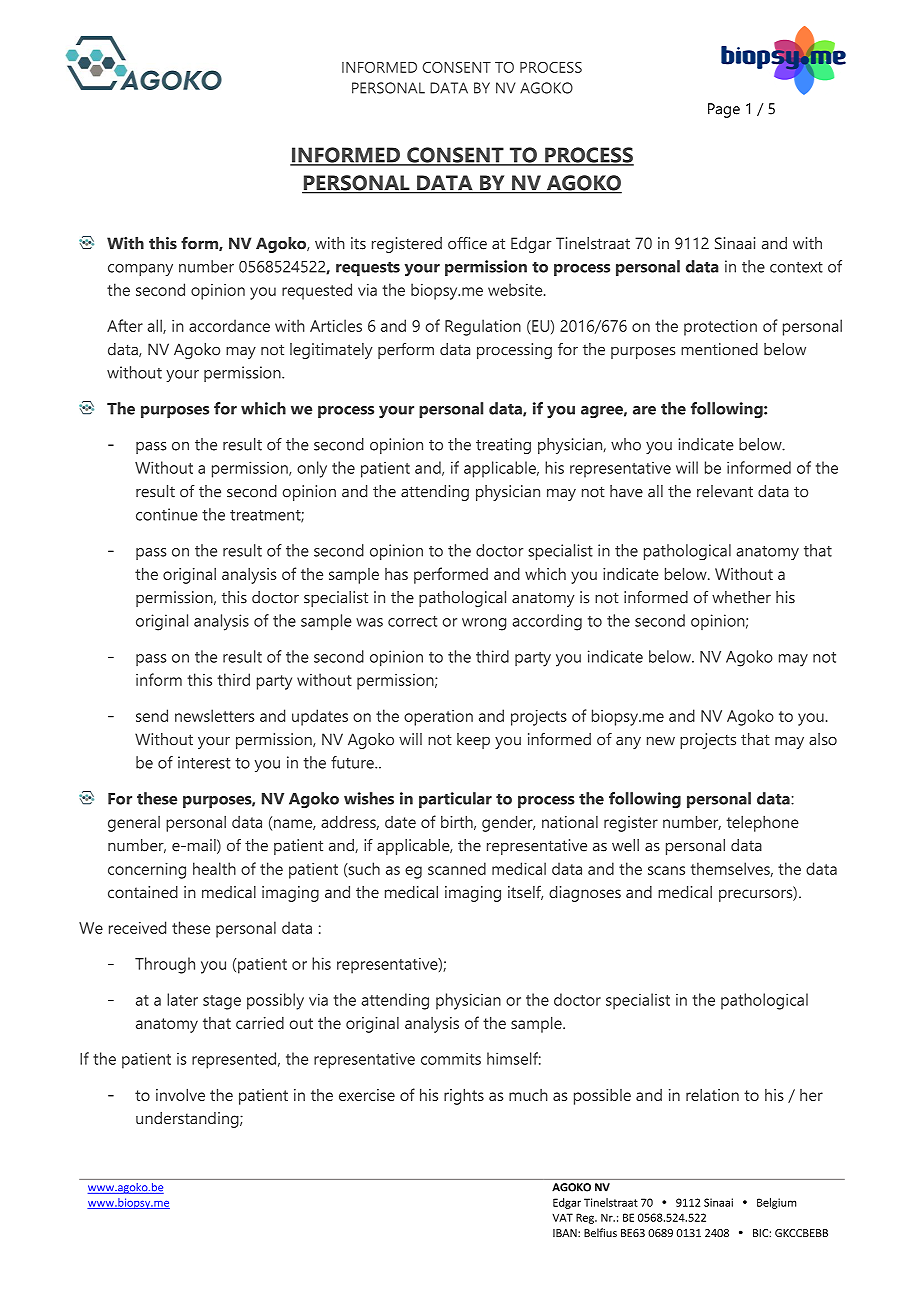 This page has width=924, height=1308. What do you see at coordinates (776, 1203) in the page?
I see `Belgium` at bounding box center [776, 1203].
